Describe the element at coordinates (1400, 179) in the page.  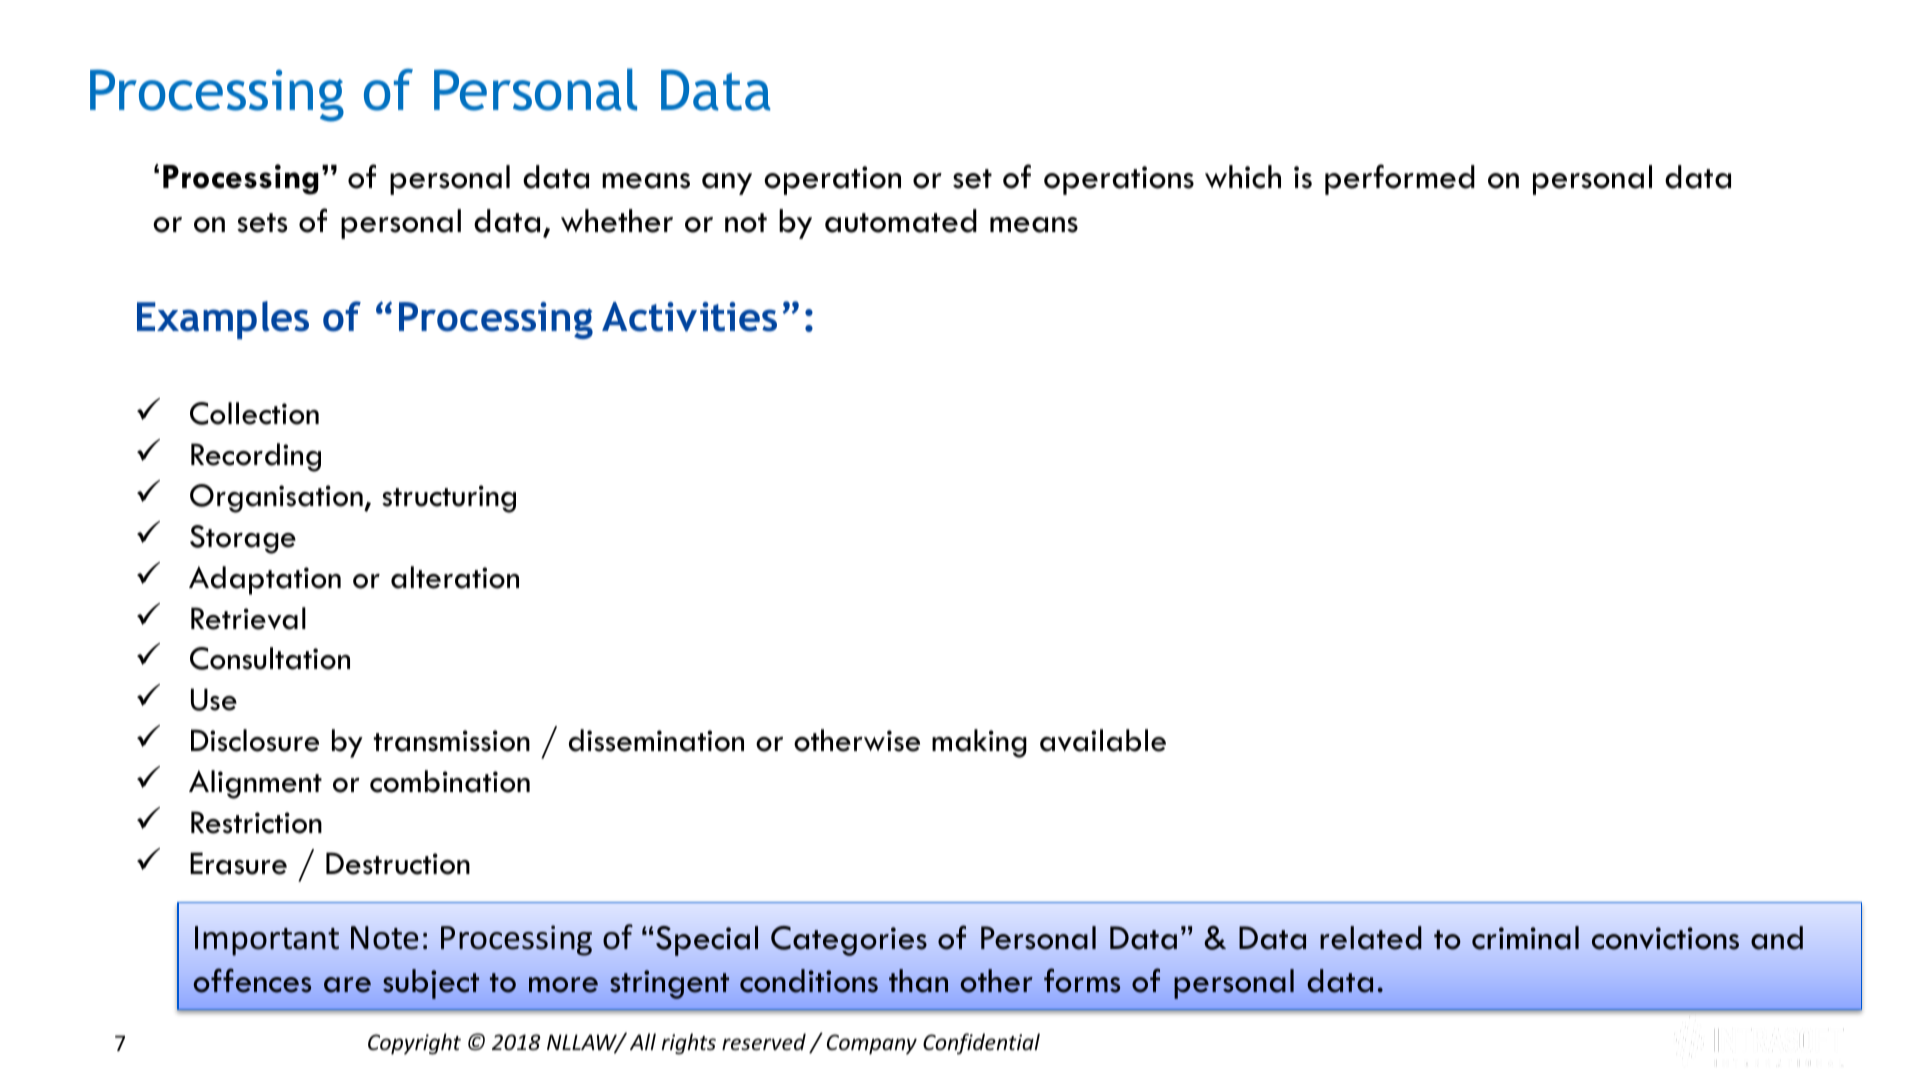
I see `performed` at that location.
